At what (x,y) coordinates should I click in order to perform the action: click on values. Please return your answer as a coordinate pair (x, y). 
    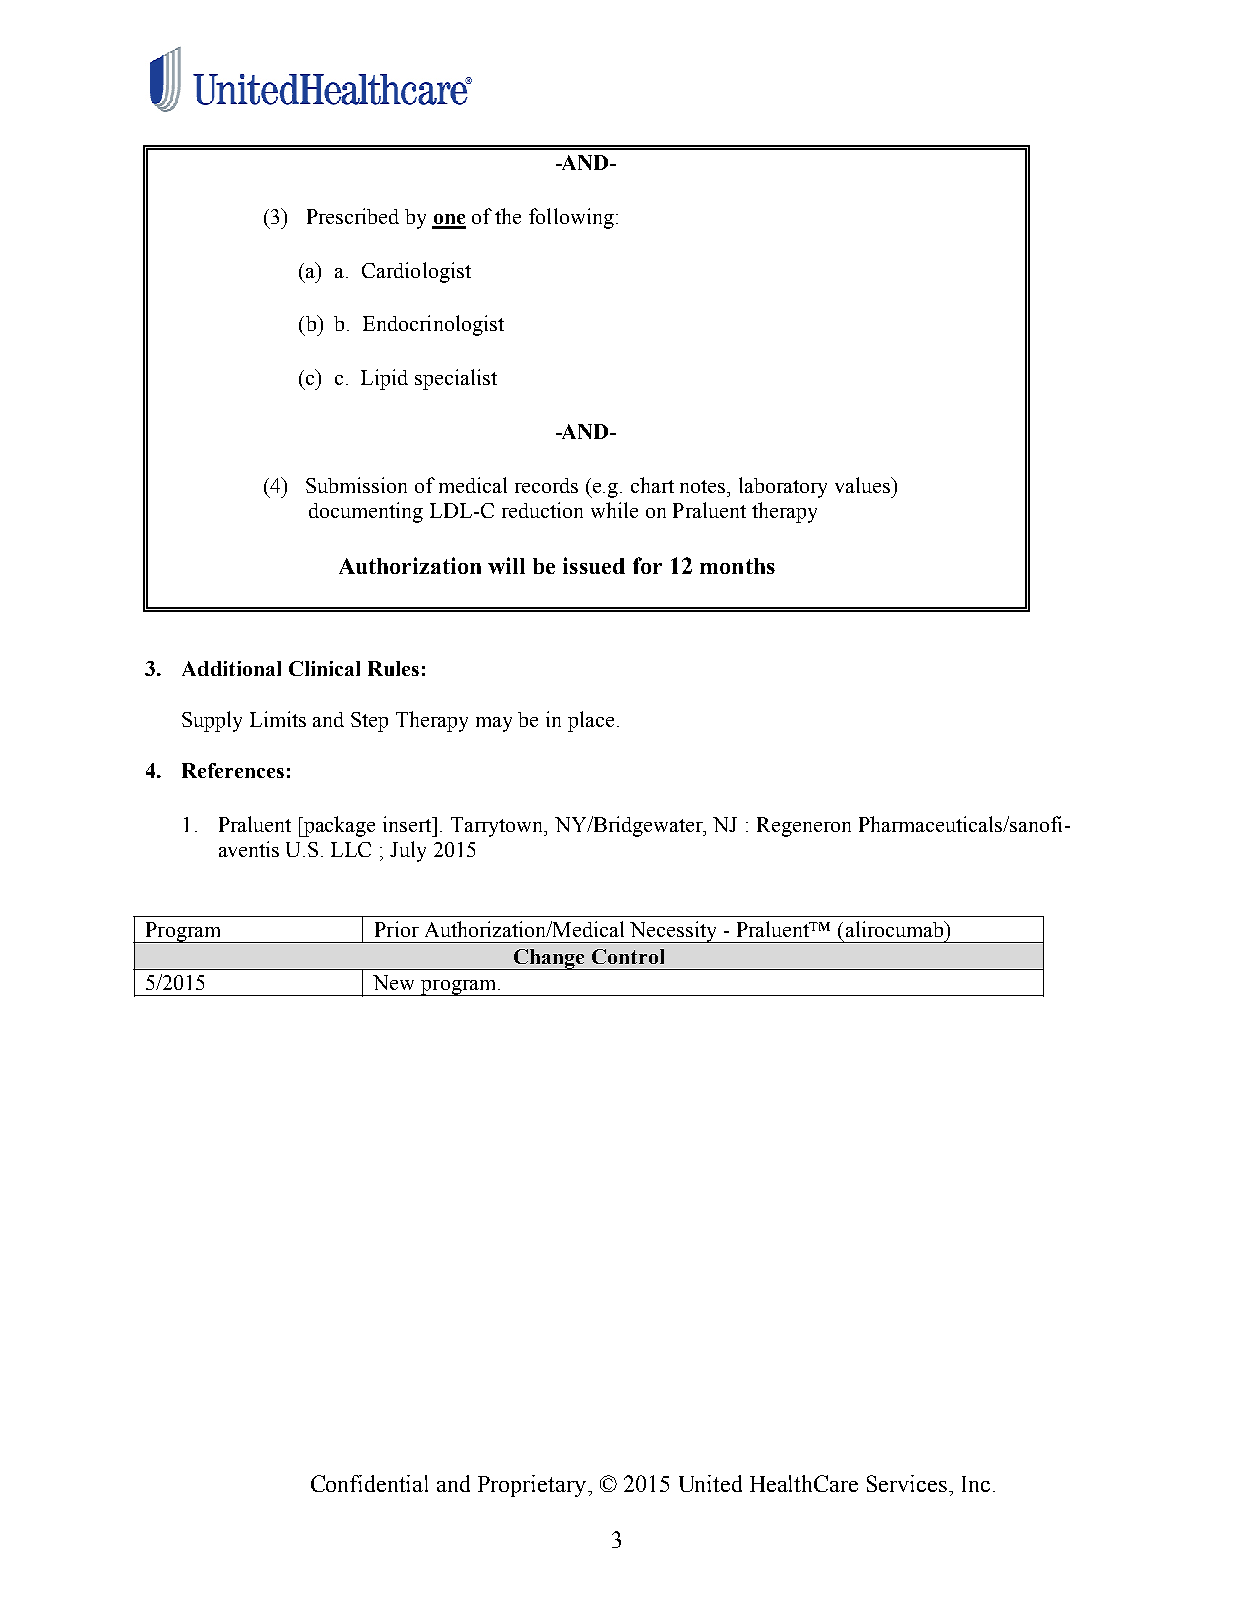
    Looking at the image, I should click on (864, 485).
